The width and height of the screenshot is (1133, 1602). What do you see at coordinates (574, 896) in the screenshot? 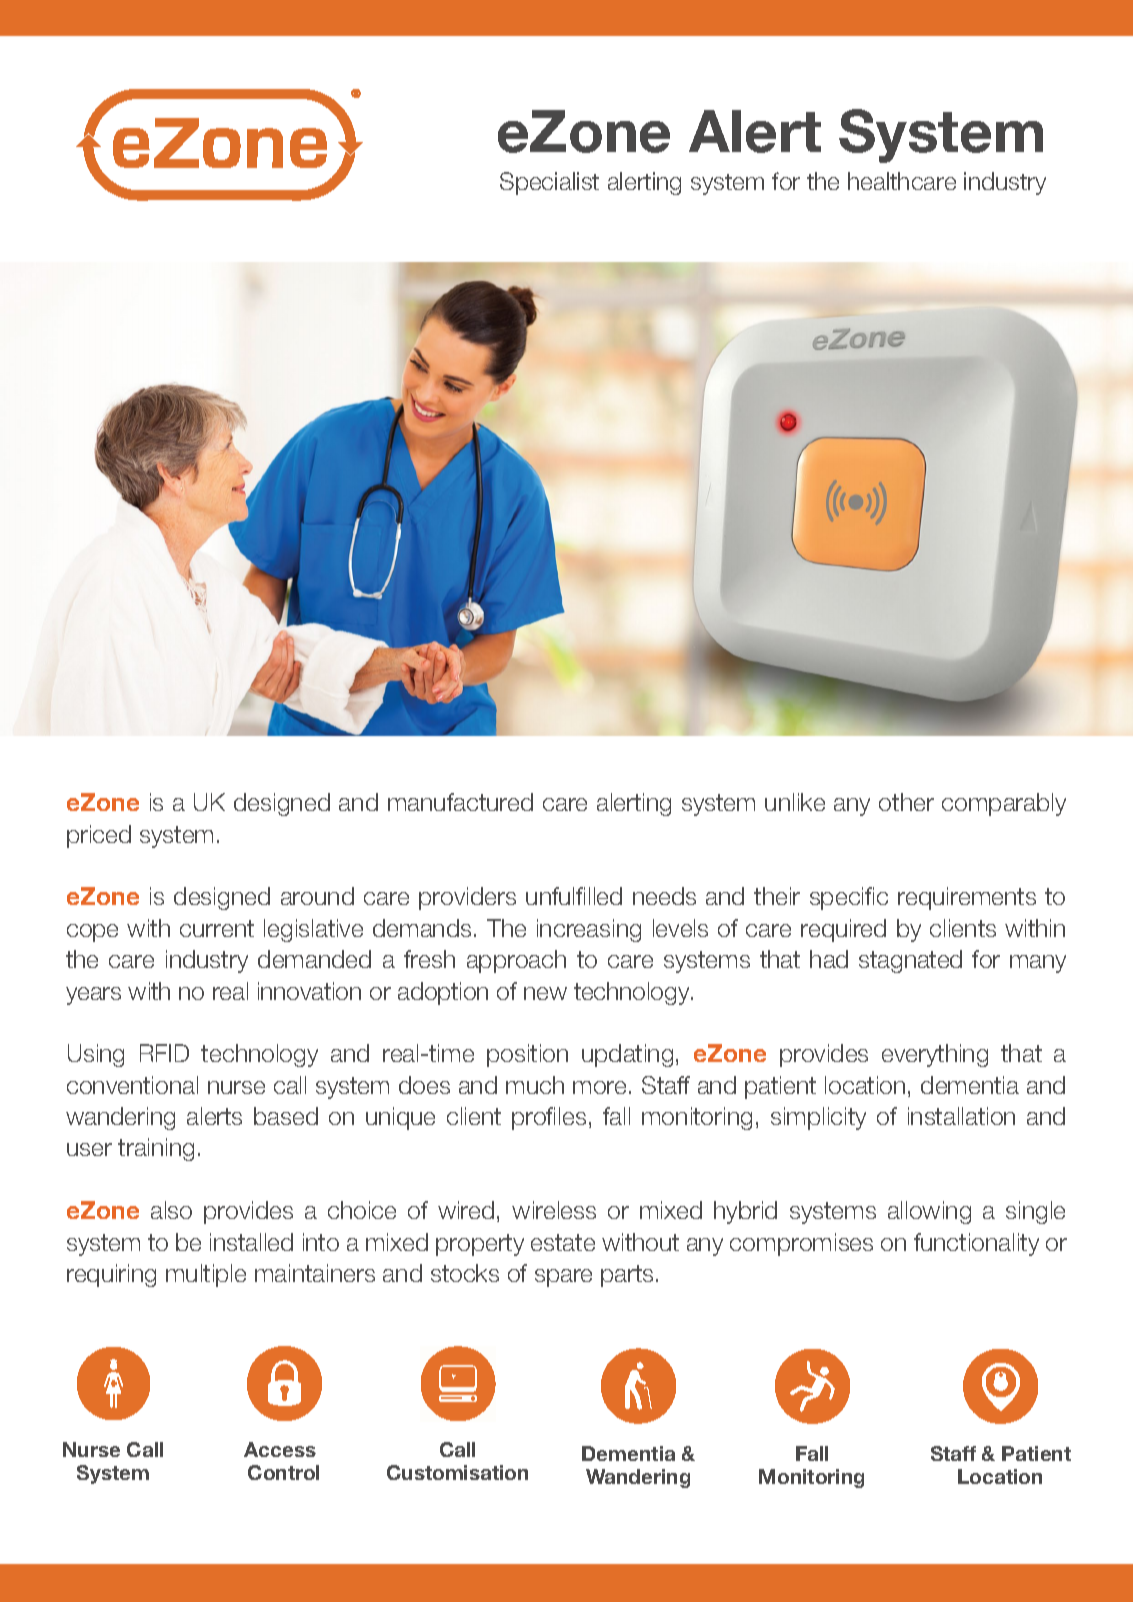
I see `unfulfilled` at bounding box center [574, 896].
